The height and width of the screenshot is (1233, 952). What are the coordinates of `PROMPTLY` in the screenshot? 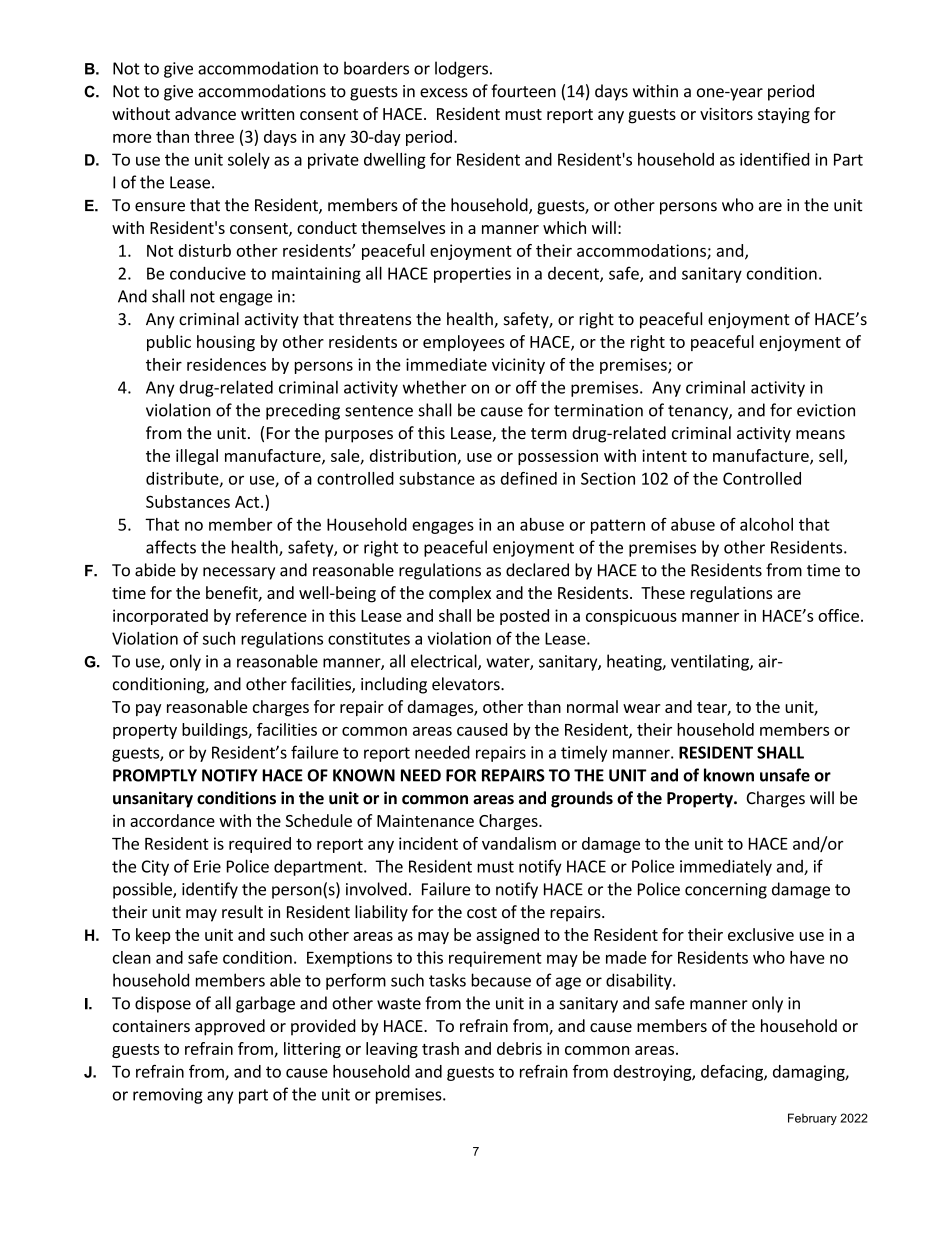 It's located at (155, 775).
